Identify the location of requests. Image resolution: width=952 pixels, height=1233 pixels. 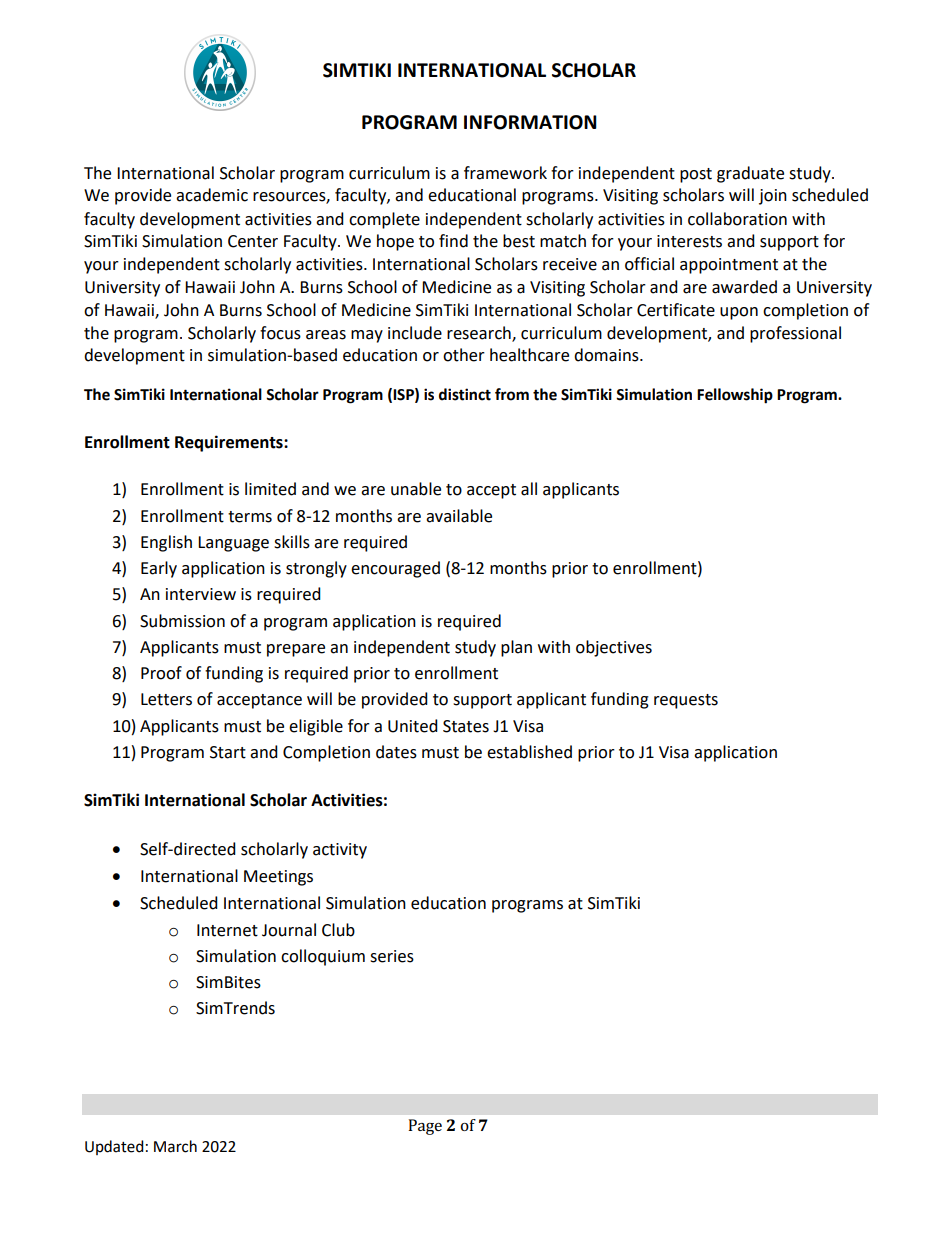
(686, 701).
